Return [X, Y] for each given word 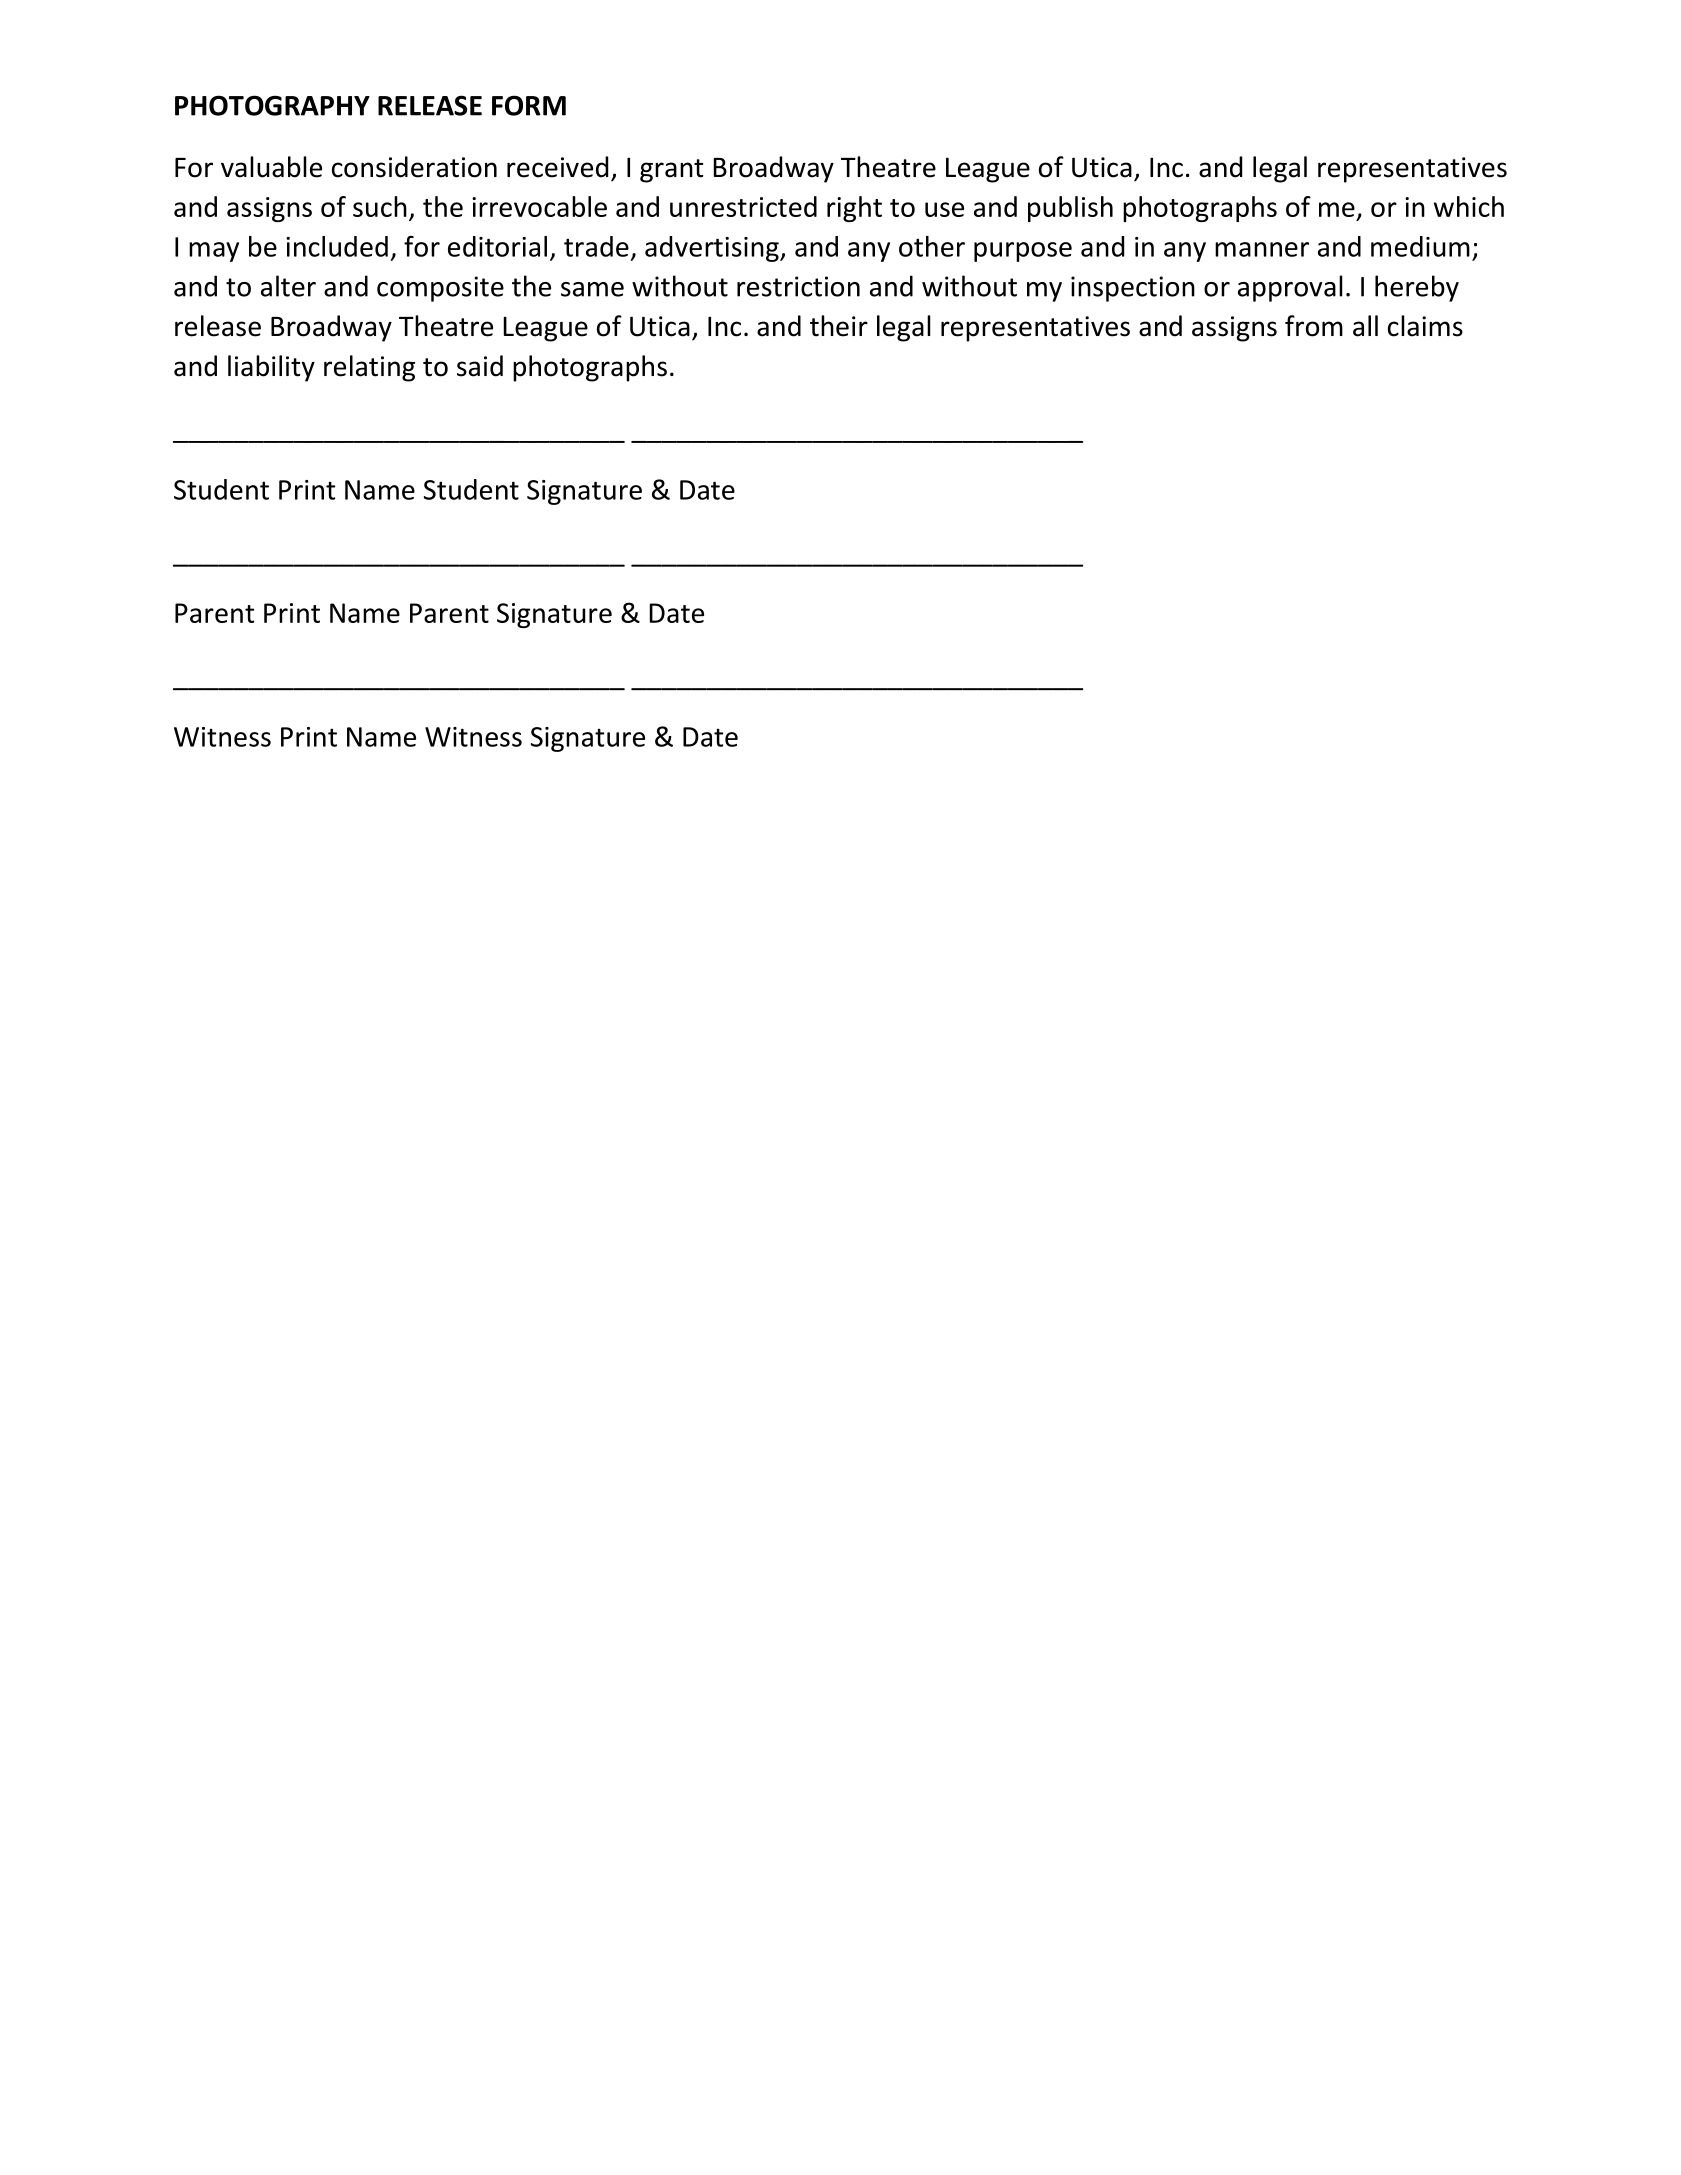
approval [1290, 288]
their [839, 326]
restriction [798, 286]
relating [369, 368]
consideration [414, 167]
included [337, 246]
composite [440, 289]
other [932, 246]
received [557, 167]
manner [1262, 249]
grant [671, 171]
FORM [529, 105]
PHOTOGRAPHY [272, 105]
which [1469, 206]
